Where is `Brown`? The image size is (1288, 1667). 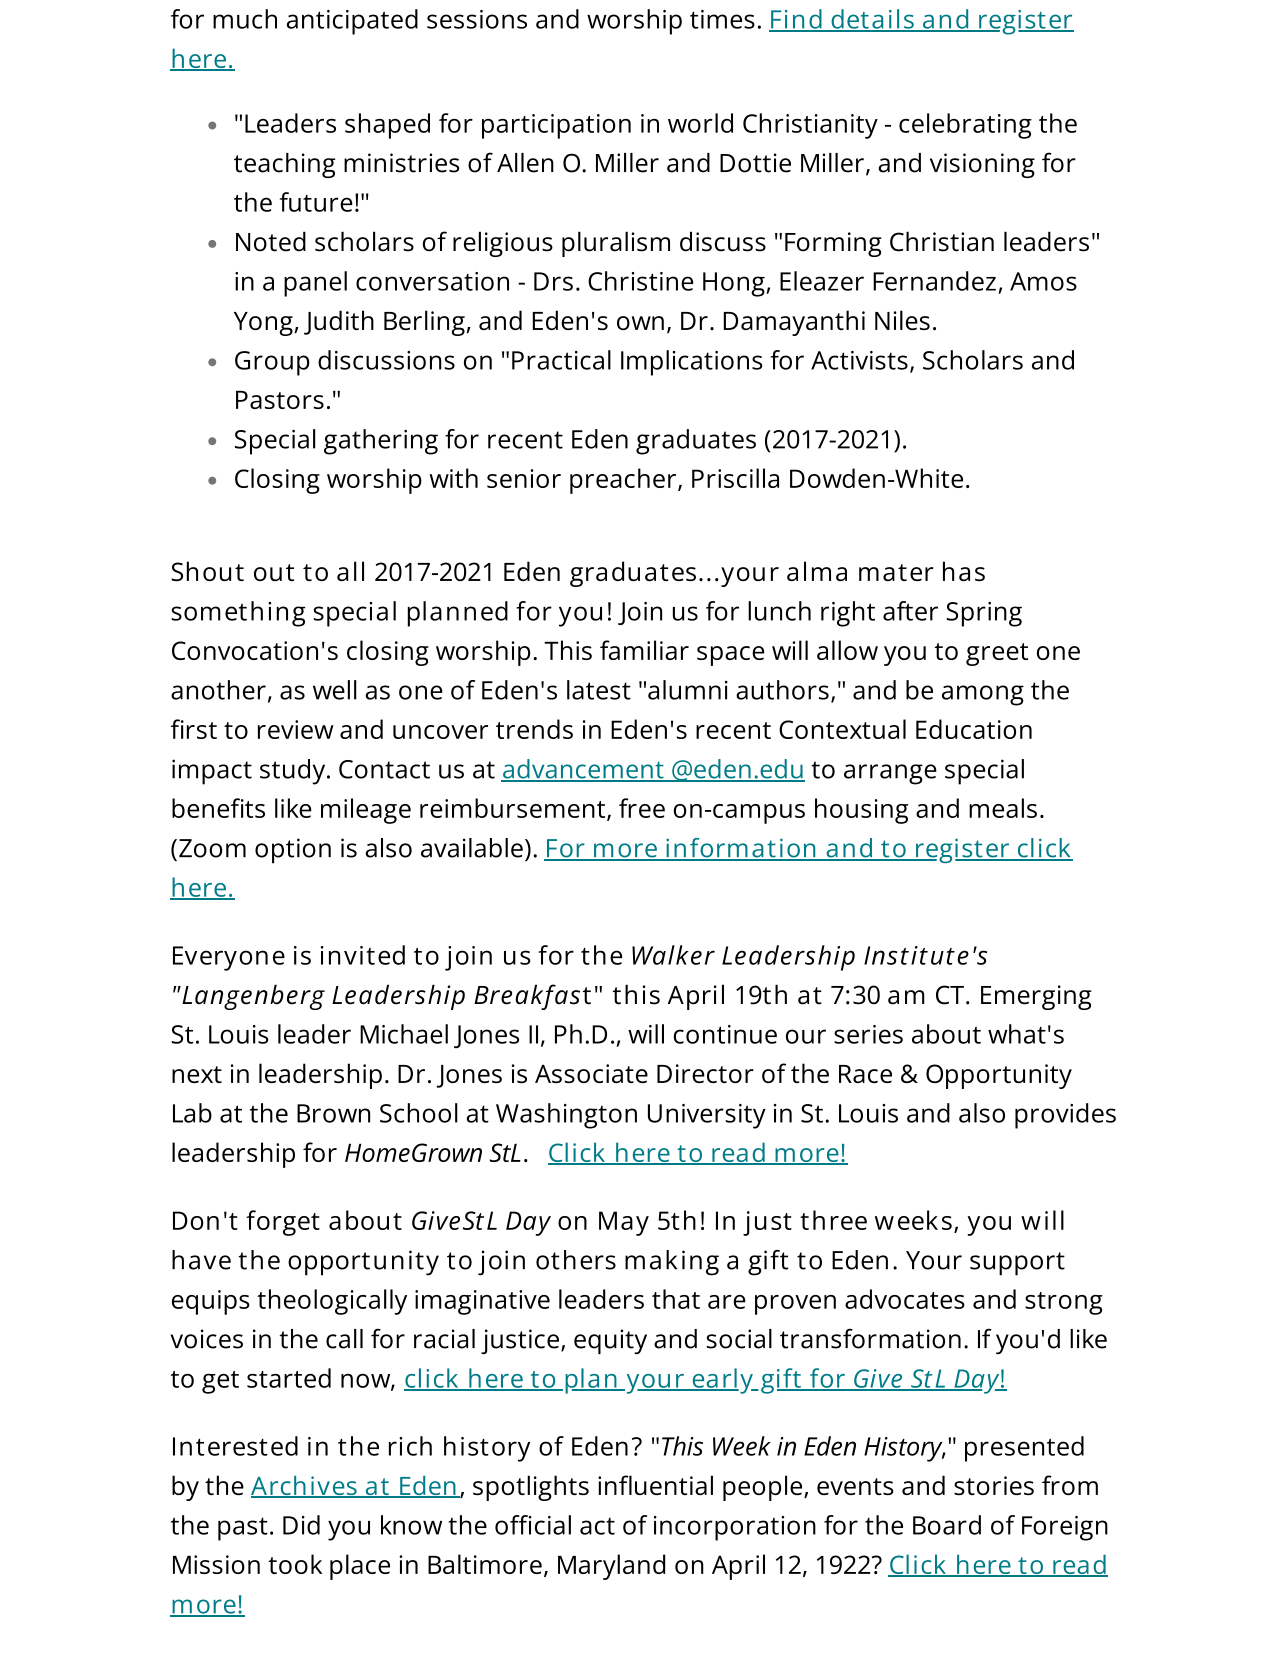 Brown is located at coordinates (333, 1113).
